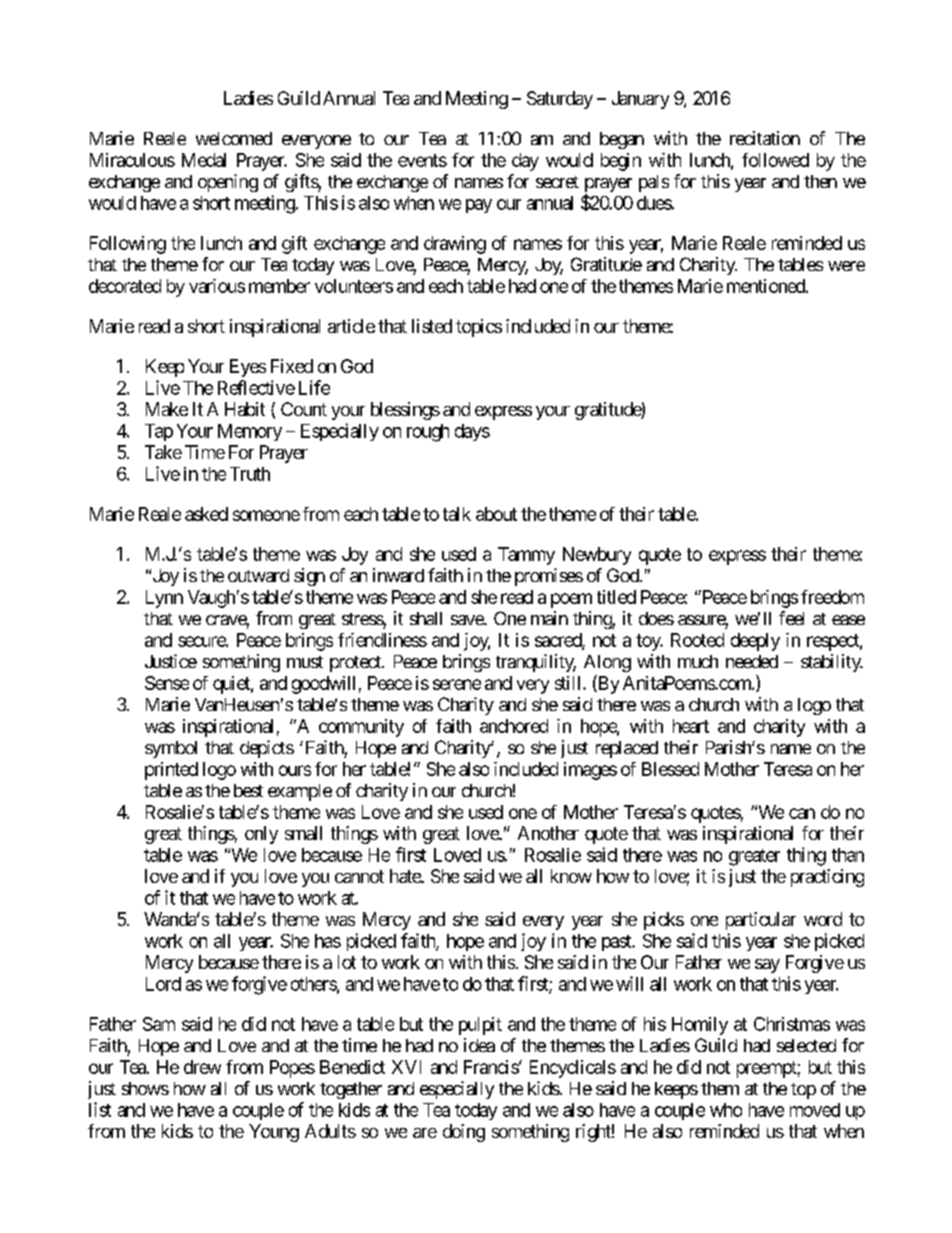 This screenshot has width=952, height=1233. Describe the element at coordinates (422, 160) in the screenshot. I see `events` at that location.
